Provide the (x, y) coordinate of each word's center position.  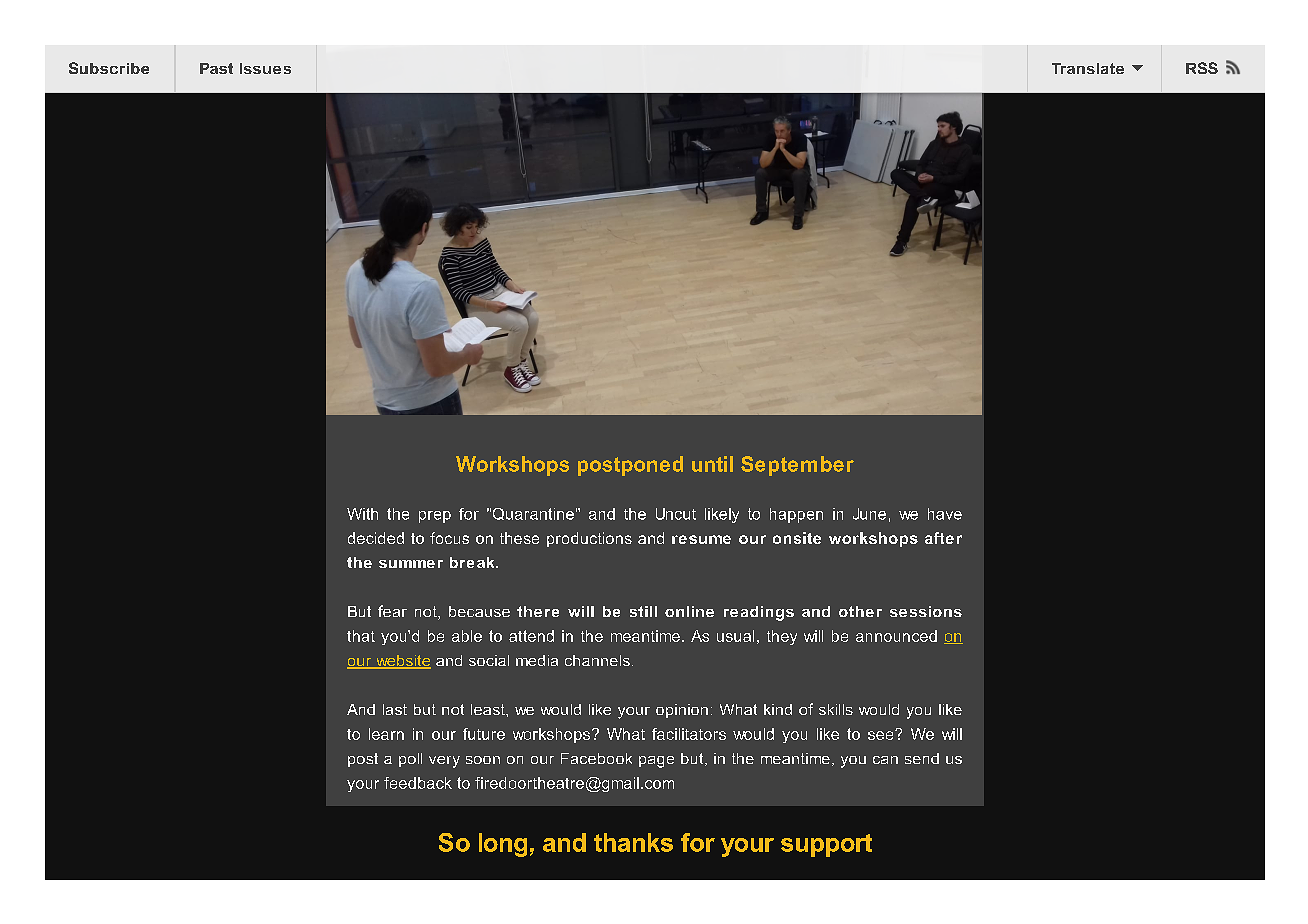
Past (216, 68)
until (712, 464)
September (797, 466)
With (362, 514)
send (922, 758)
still (643, 611)
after (943, 538)
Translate (1088, 68)
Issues (265, 68)
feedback (418, 783)
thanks (633, 842)
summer (411, 564)
